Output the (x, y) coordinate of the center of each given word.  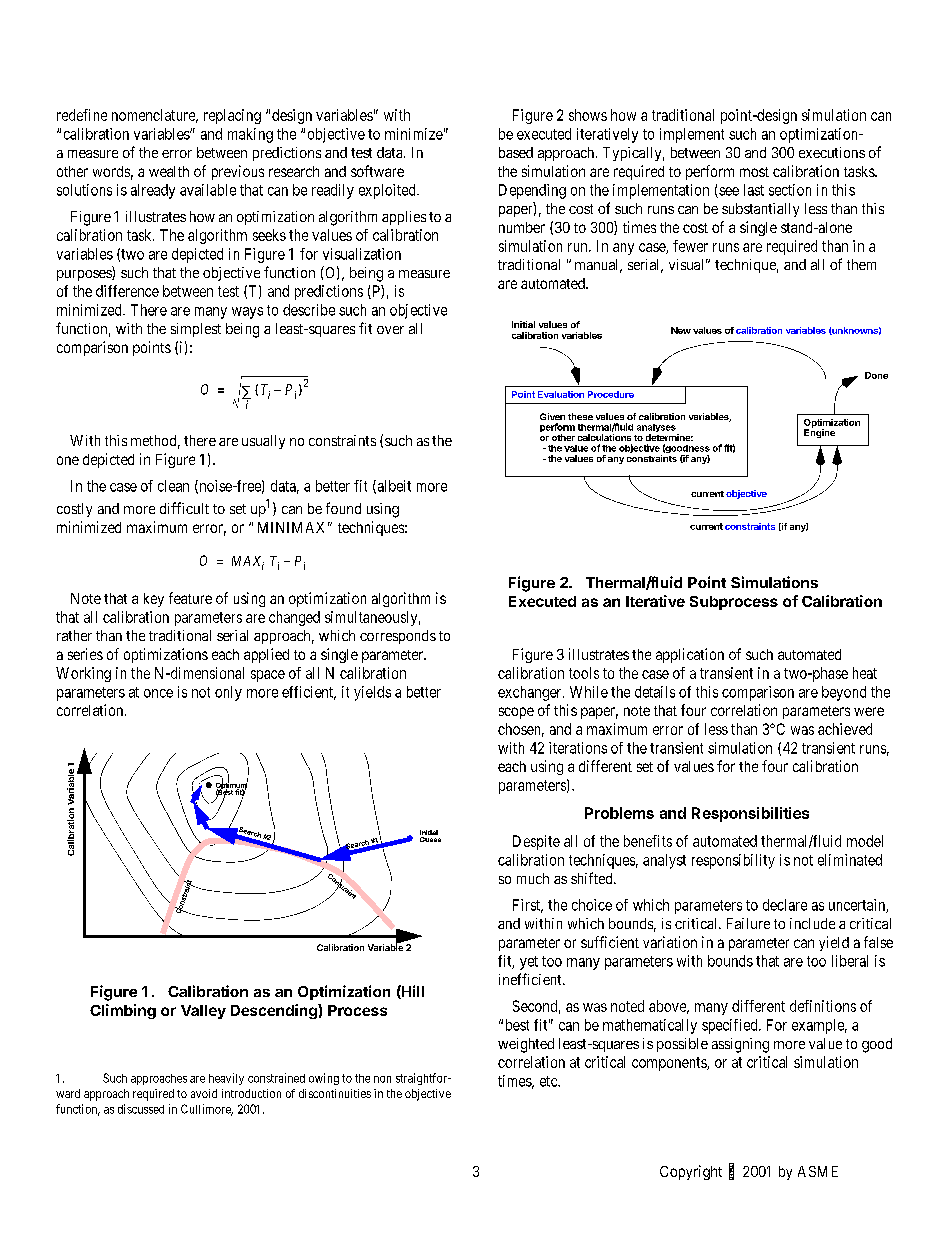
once (158, 693)
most (754, 172)
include (812, 923)
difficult (184, 508)
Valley (203, 1012)
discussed (141, 1109)
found (343, 508)
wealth (169, 171)
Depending (532, 191)
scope (516, 713)
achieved (845, 729)
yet (529, 963)
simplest (196, 330)
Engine (819, 432)
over (390, 330)
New (681, 330)
